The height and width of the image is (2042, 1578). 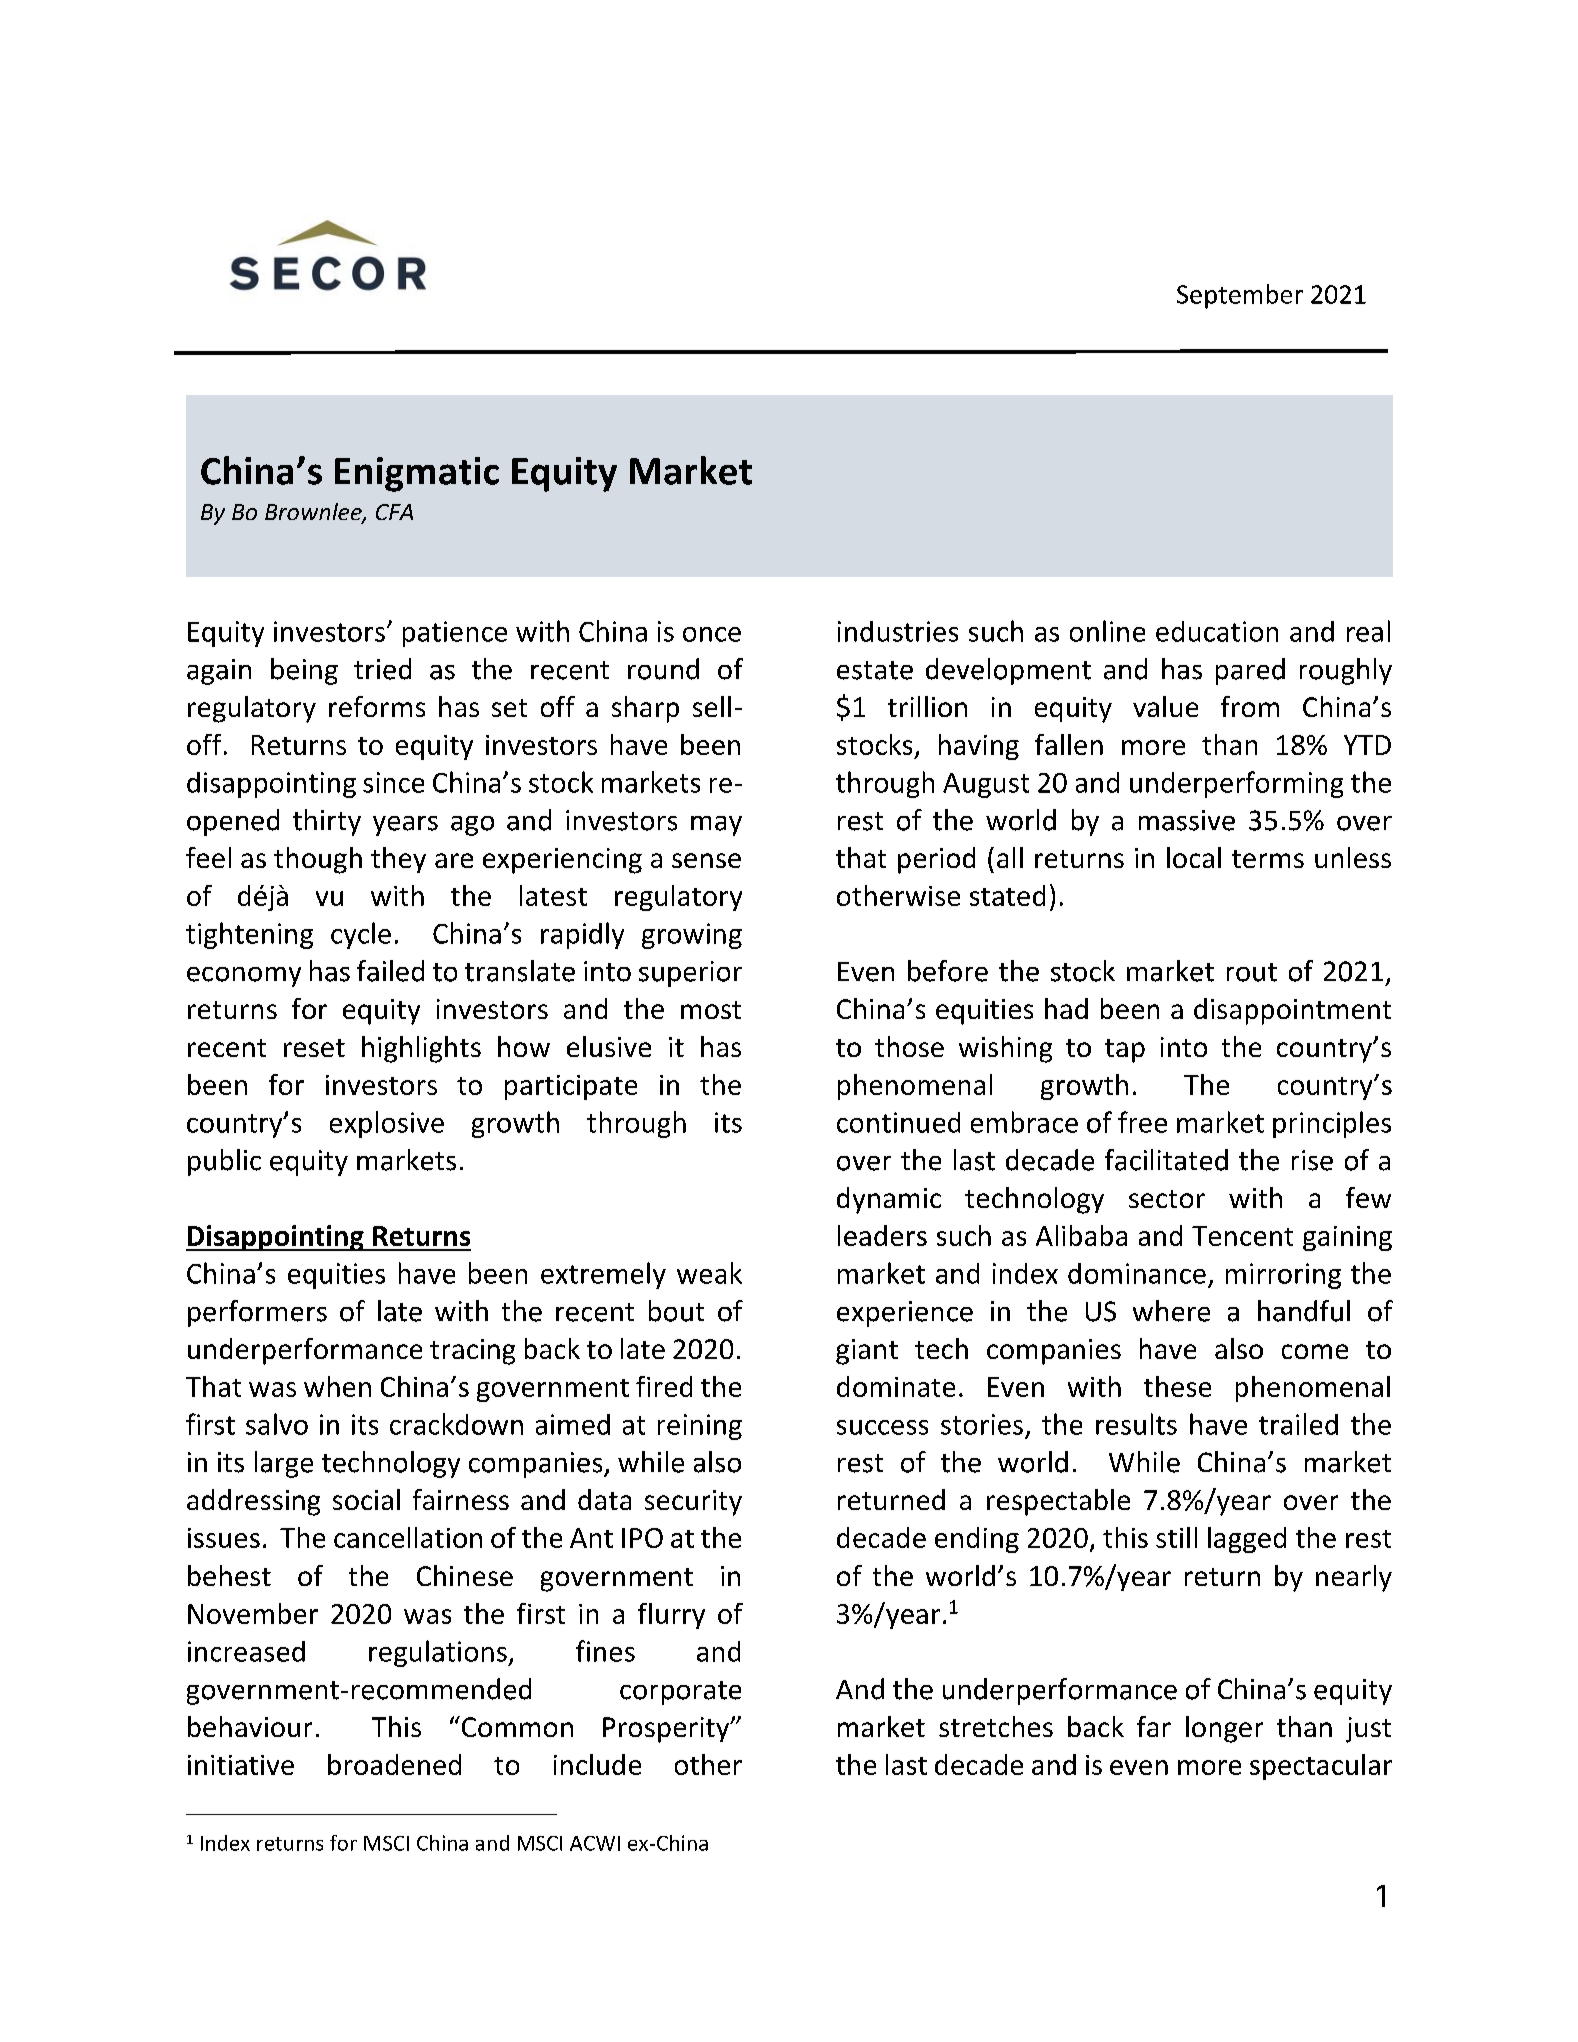 I want to click on reset, so click(x=314, y=1048).
